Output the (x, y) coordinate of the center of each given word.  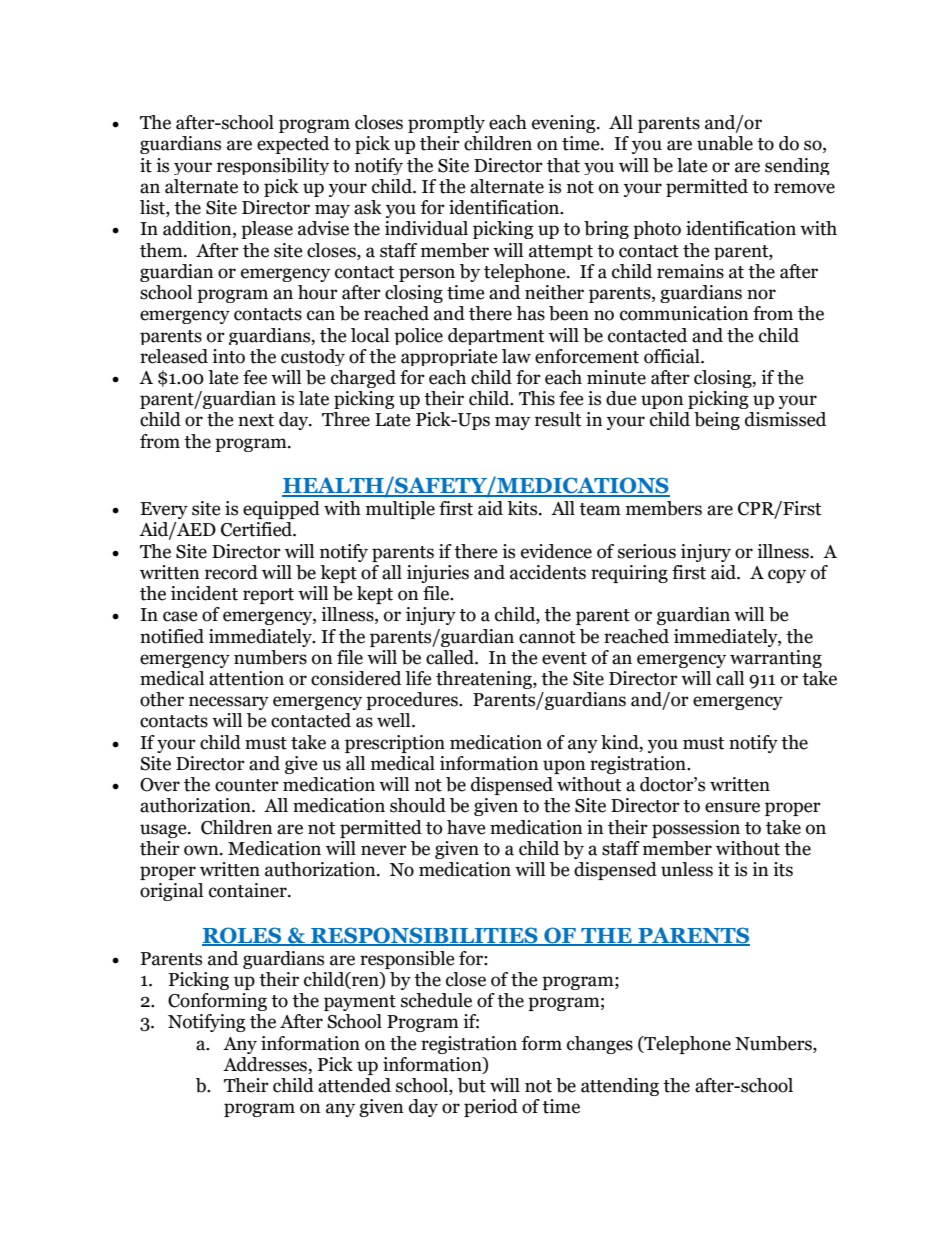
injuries (438, 574)
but (472, 1085)
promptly (446, 124)
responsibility (273, 166)
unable (725, 143)
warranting (776, 659)
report (268, 596)
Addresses (266, 1065)
